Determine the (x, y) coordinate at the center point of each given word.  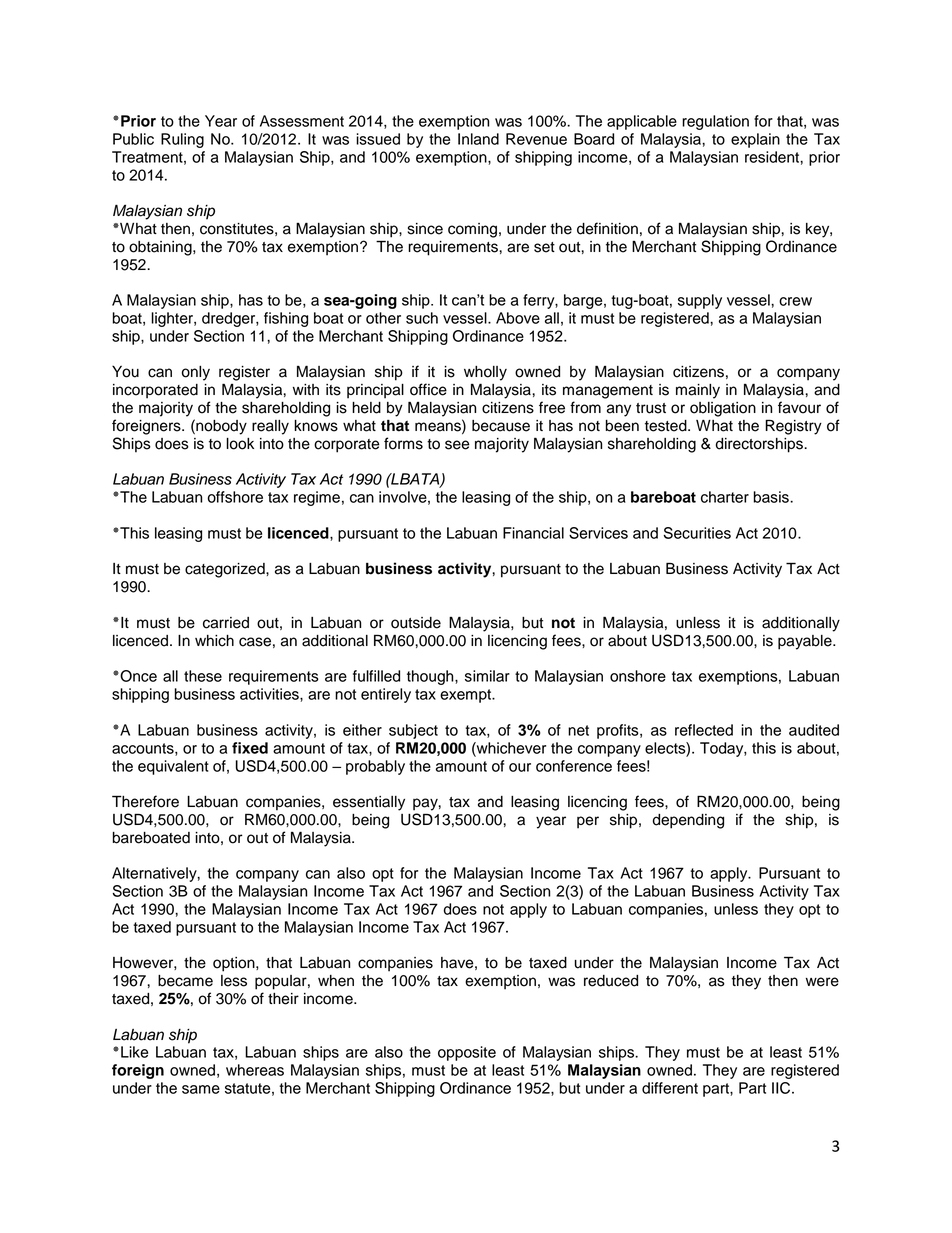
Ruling (182, 140)
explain (755, 140)
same (201, 1089)
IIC (782, 1088)
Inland (478, 139)
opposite (467, 1053)
